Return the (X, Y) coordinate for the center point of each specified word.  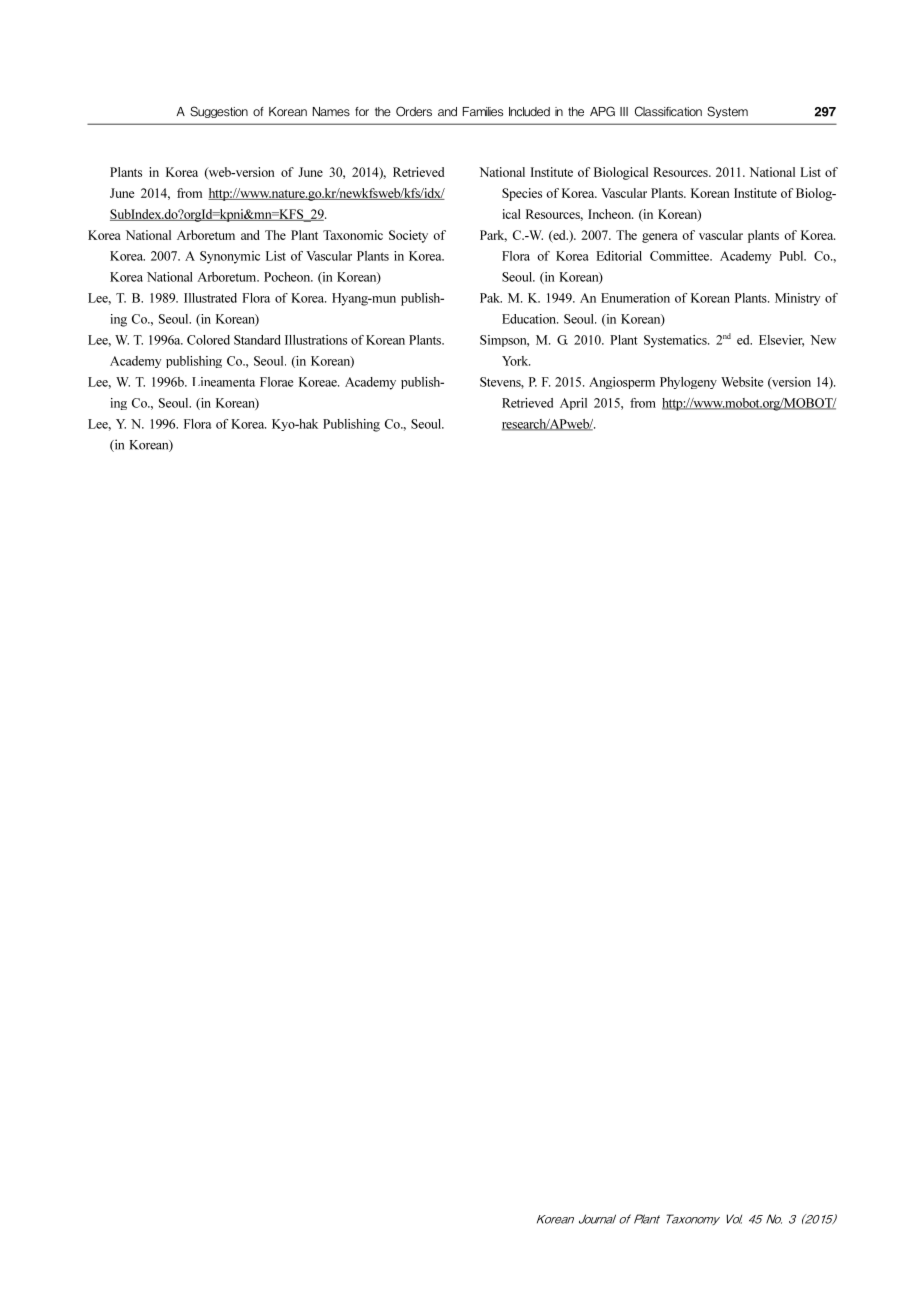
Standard (257, 340)
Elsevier (781, 341)
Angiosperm (622, 383)
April (573, 404)
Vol (734, 1219)
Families (483, 112)
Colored (208, 340)
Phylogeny (688, 383)
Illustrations (316, 340)
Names (331, 112)
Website (742, 382)
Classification (668, 111)
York (516, 361)
